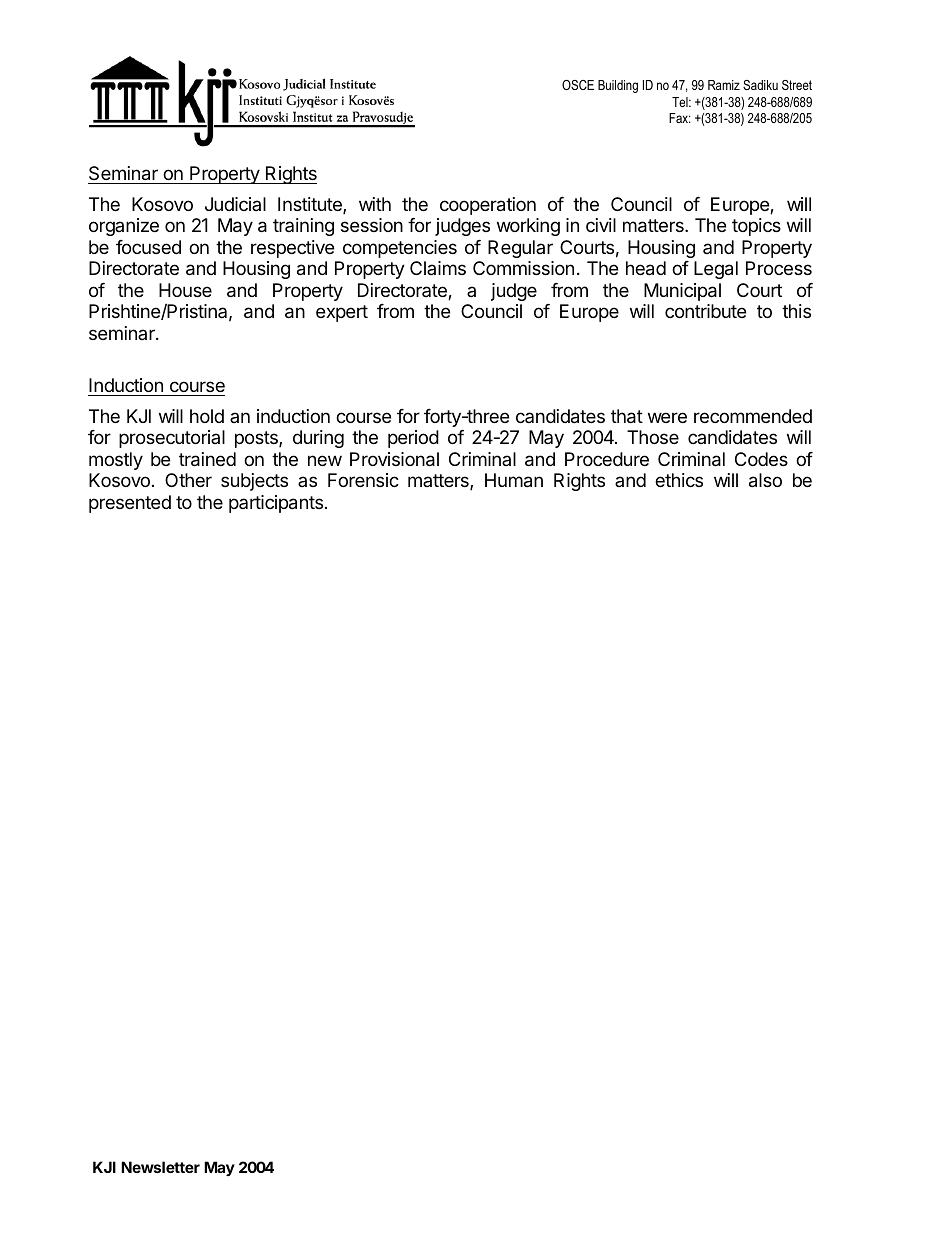  I want to click on presented, so click(130, 504).
